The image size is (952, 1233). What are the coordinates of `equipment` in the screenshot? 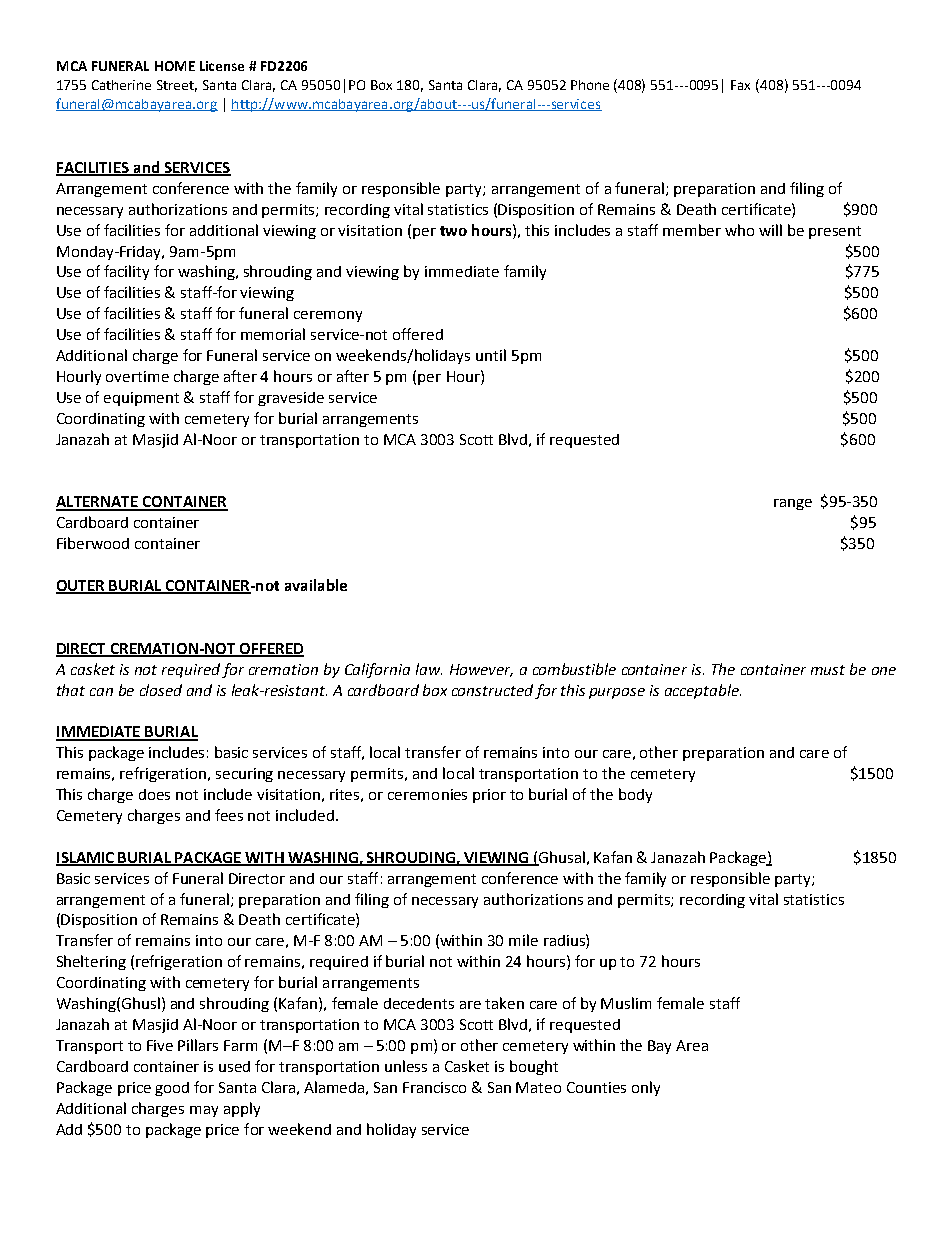 It's located at (141, 399).
